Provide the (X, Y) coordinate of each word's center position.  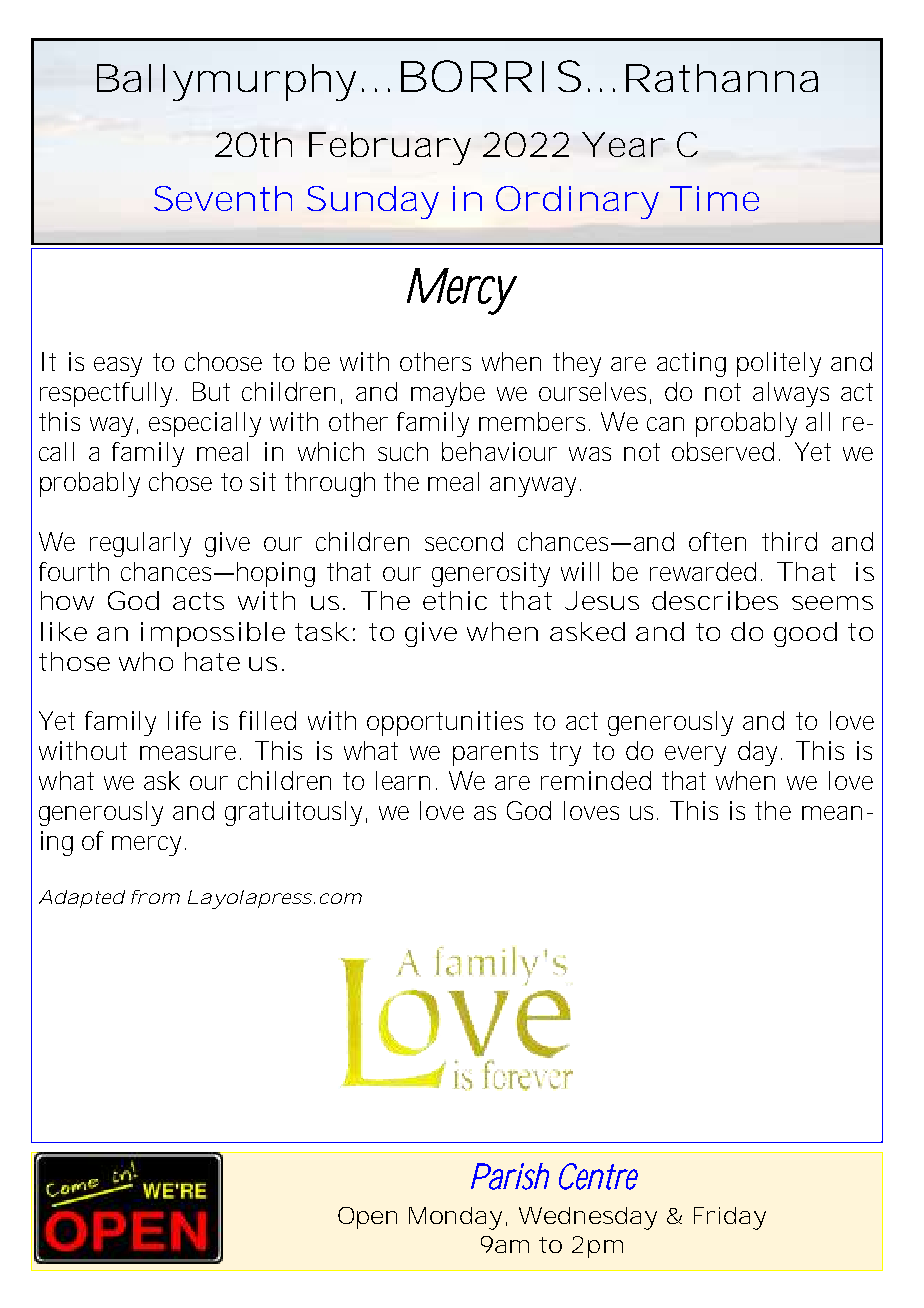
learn (403, 780)
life (184, 720)
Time (714, 198)
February (390, 148)
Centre (598, 1176)
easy (118, 367)
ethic (455, 600)
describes (715, 600)
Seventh (223, 198)
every (695, 756)
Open (367, 1218)
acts (198, 601)
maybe (448, 394)
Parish (510, 1176)
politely (779, 364)
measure (190, 753)
